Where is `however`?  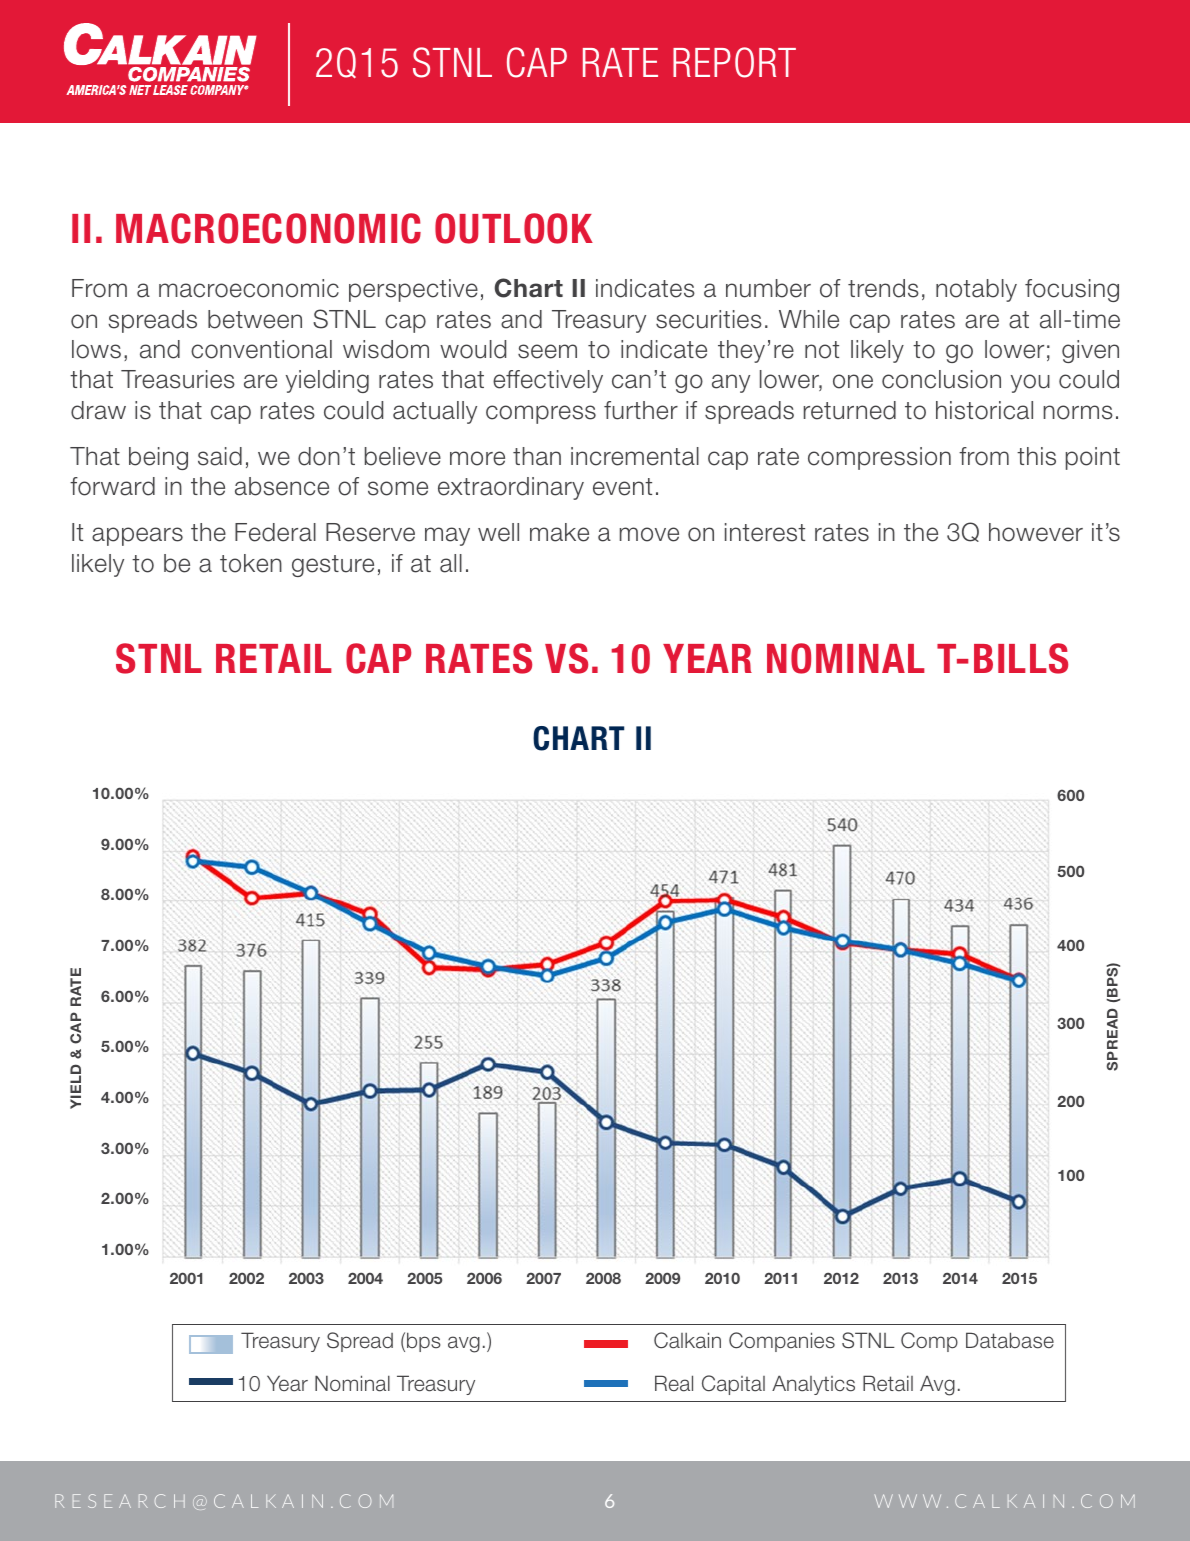
however is located at coordinates (1036, 532).
